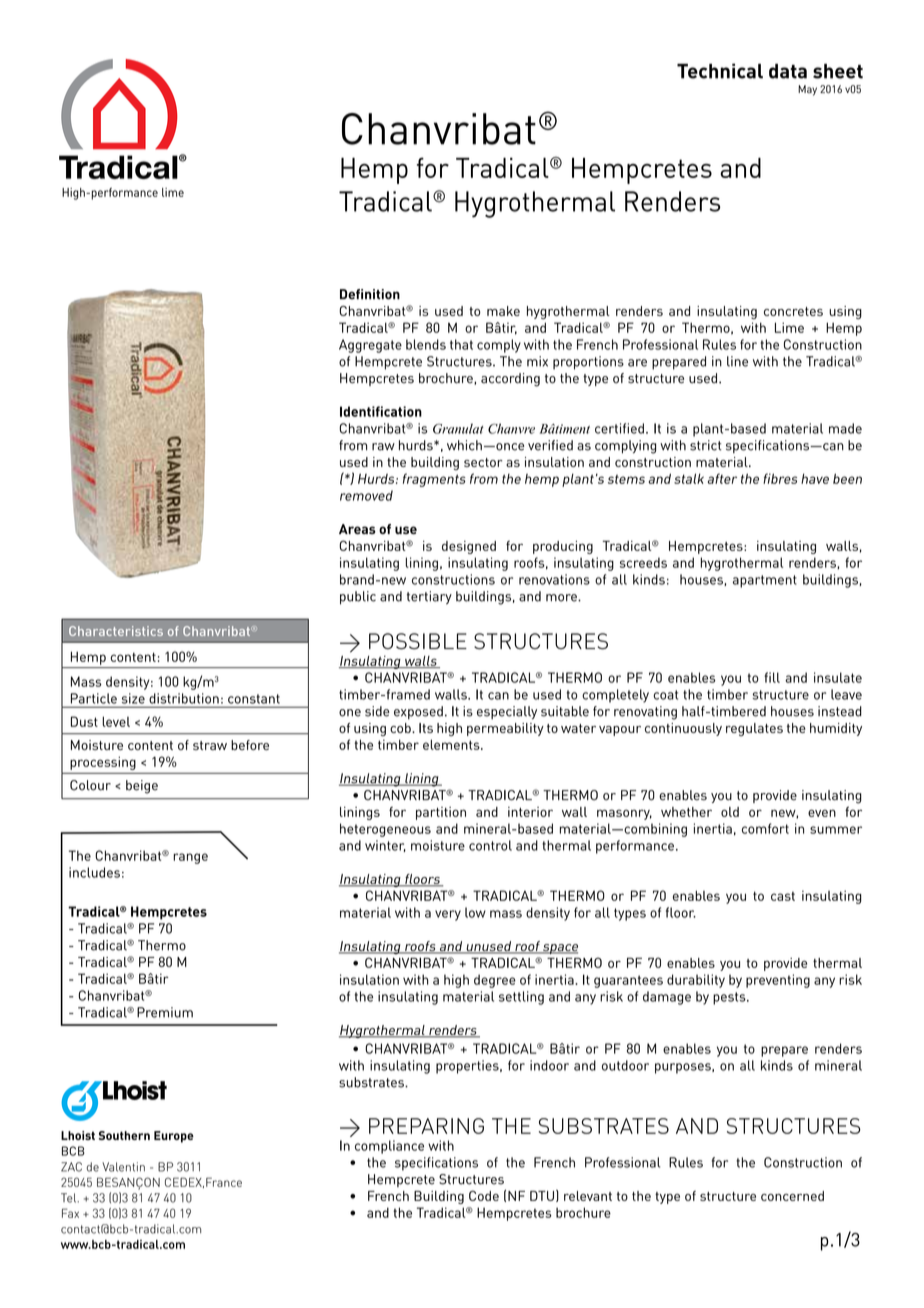 The image size is (924, 1308). I want to click on fill, so click(772, 677).
